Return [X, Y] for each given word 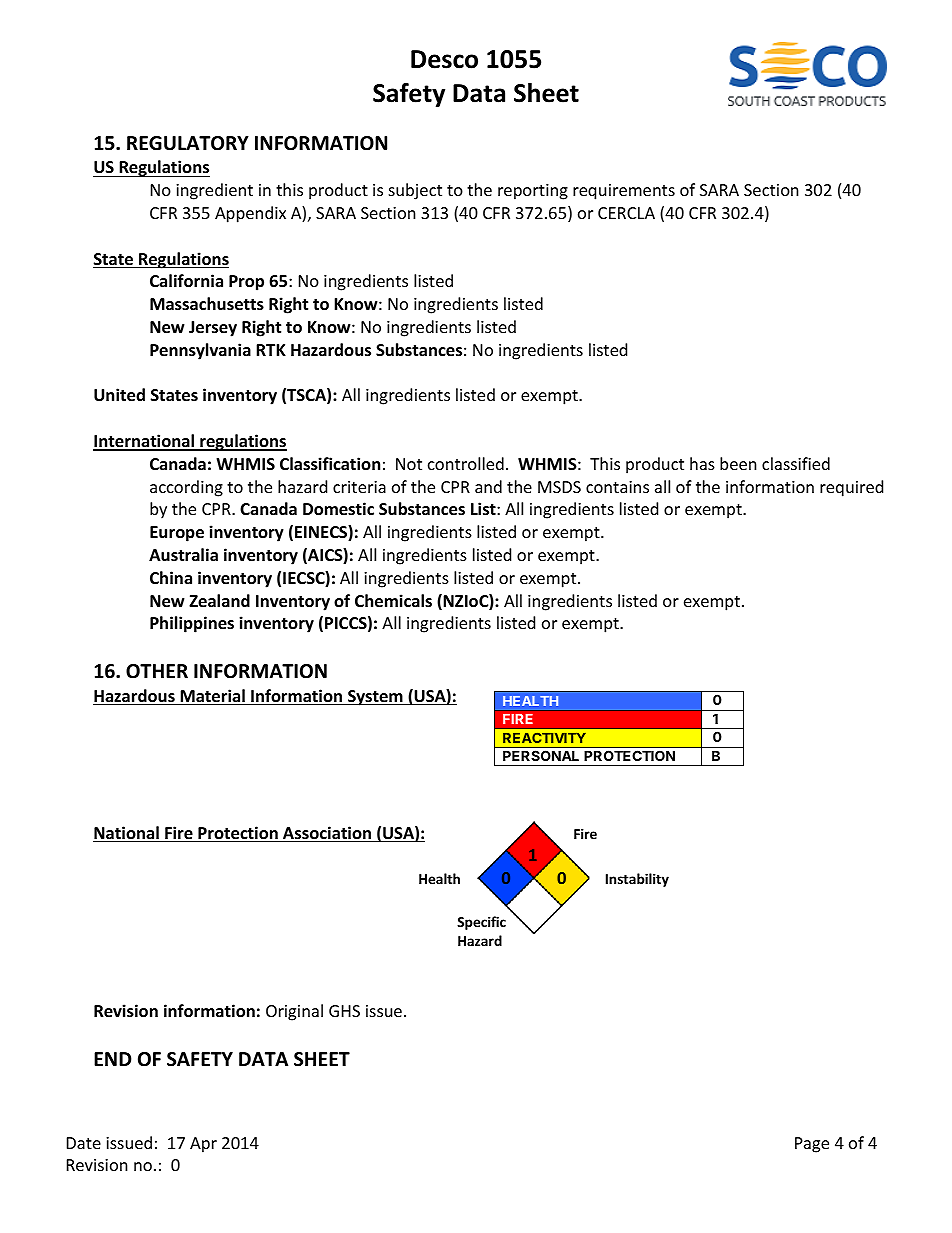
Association [327, 834]
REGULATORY [188, 143]
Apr [203, 1145]
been [738, 463]
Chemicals [393, 601]
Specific [481, 923]
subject [415, 191]
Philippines [192, 624]
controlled [466, 463]
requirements [624, 192]
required [851, 488]
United [119, 395]
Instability [637, 880]
